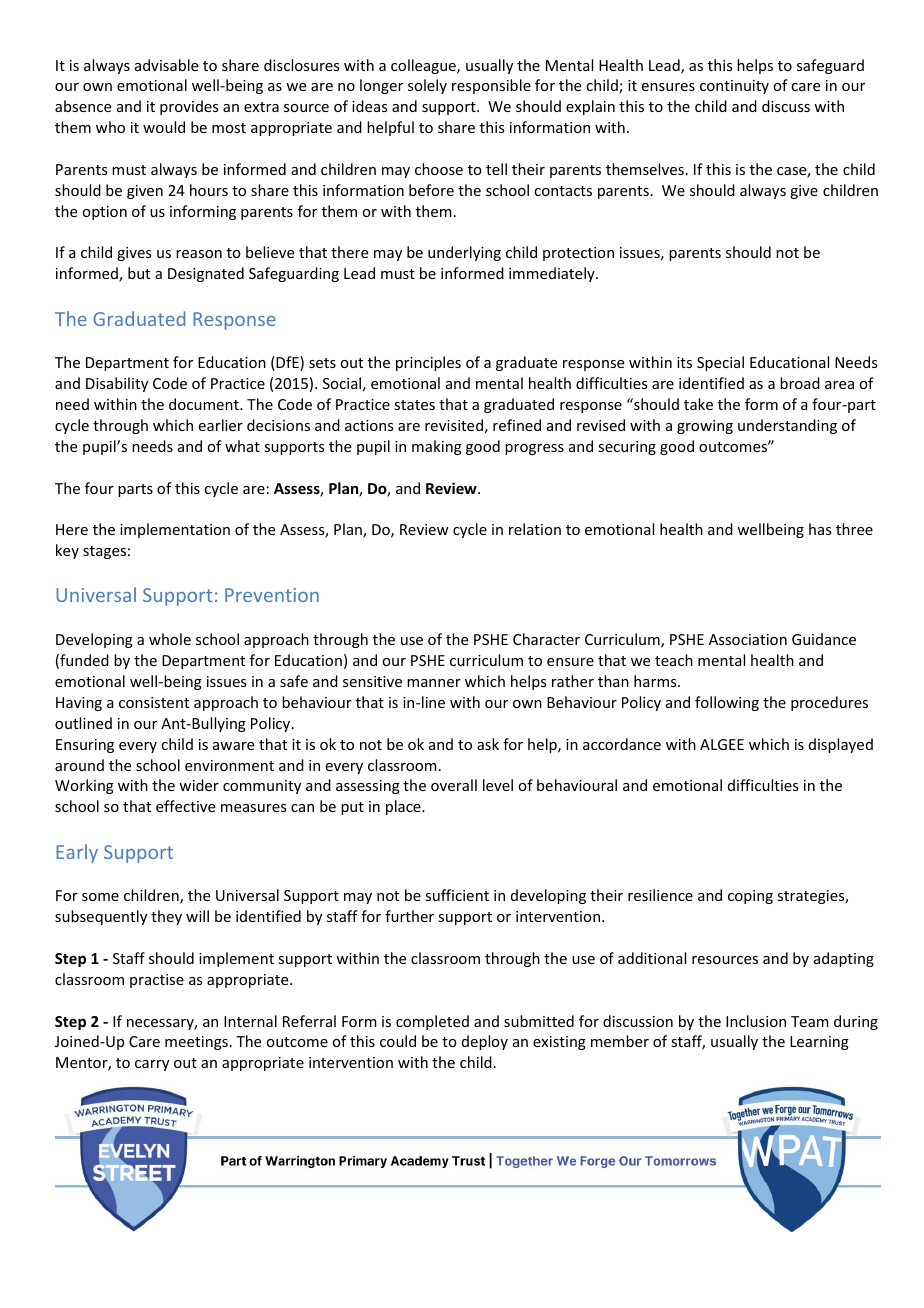  What do you see at coordinates (205, 404) in the document?
I see `document` at bounding box center [205, 404].
